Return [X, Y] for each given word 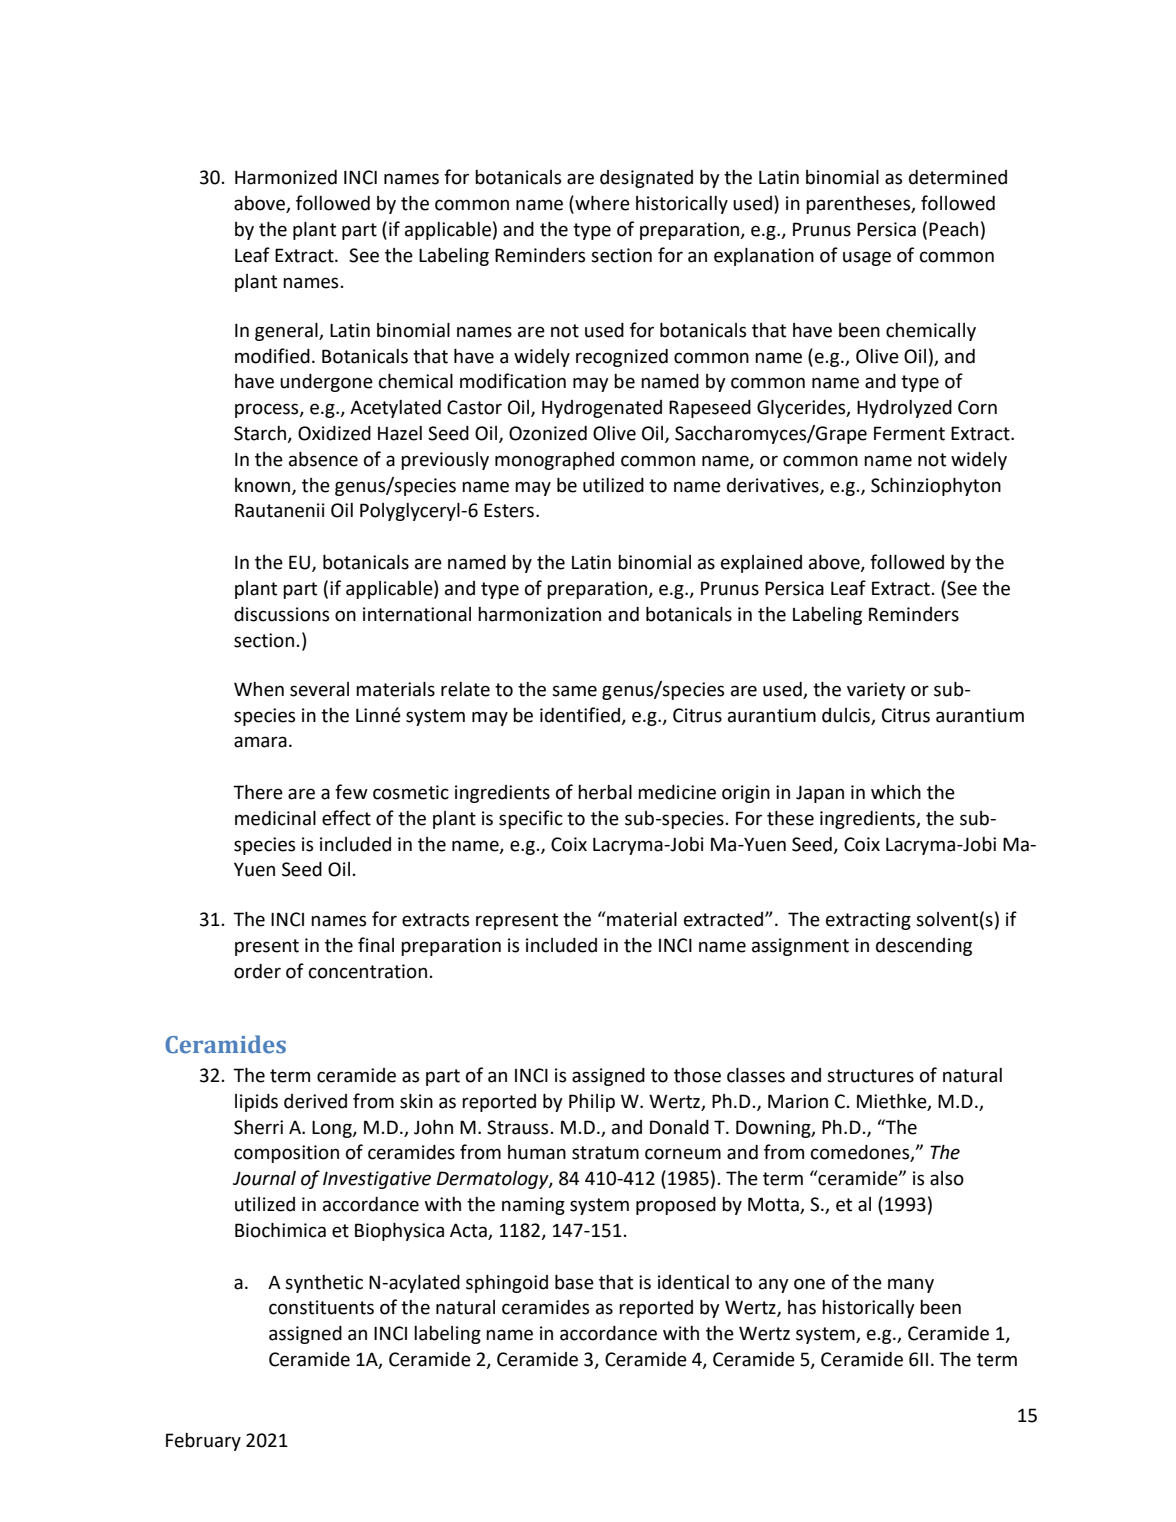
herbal [605, 792]
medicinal [275, 818]
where [601, 204]
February [203, 1442]
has [802, 1307]
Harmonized [286, 177]
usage [867, 258]
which [896, 792]
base [574, 1282]
